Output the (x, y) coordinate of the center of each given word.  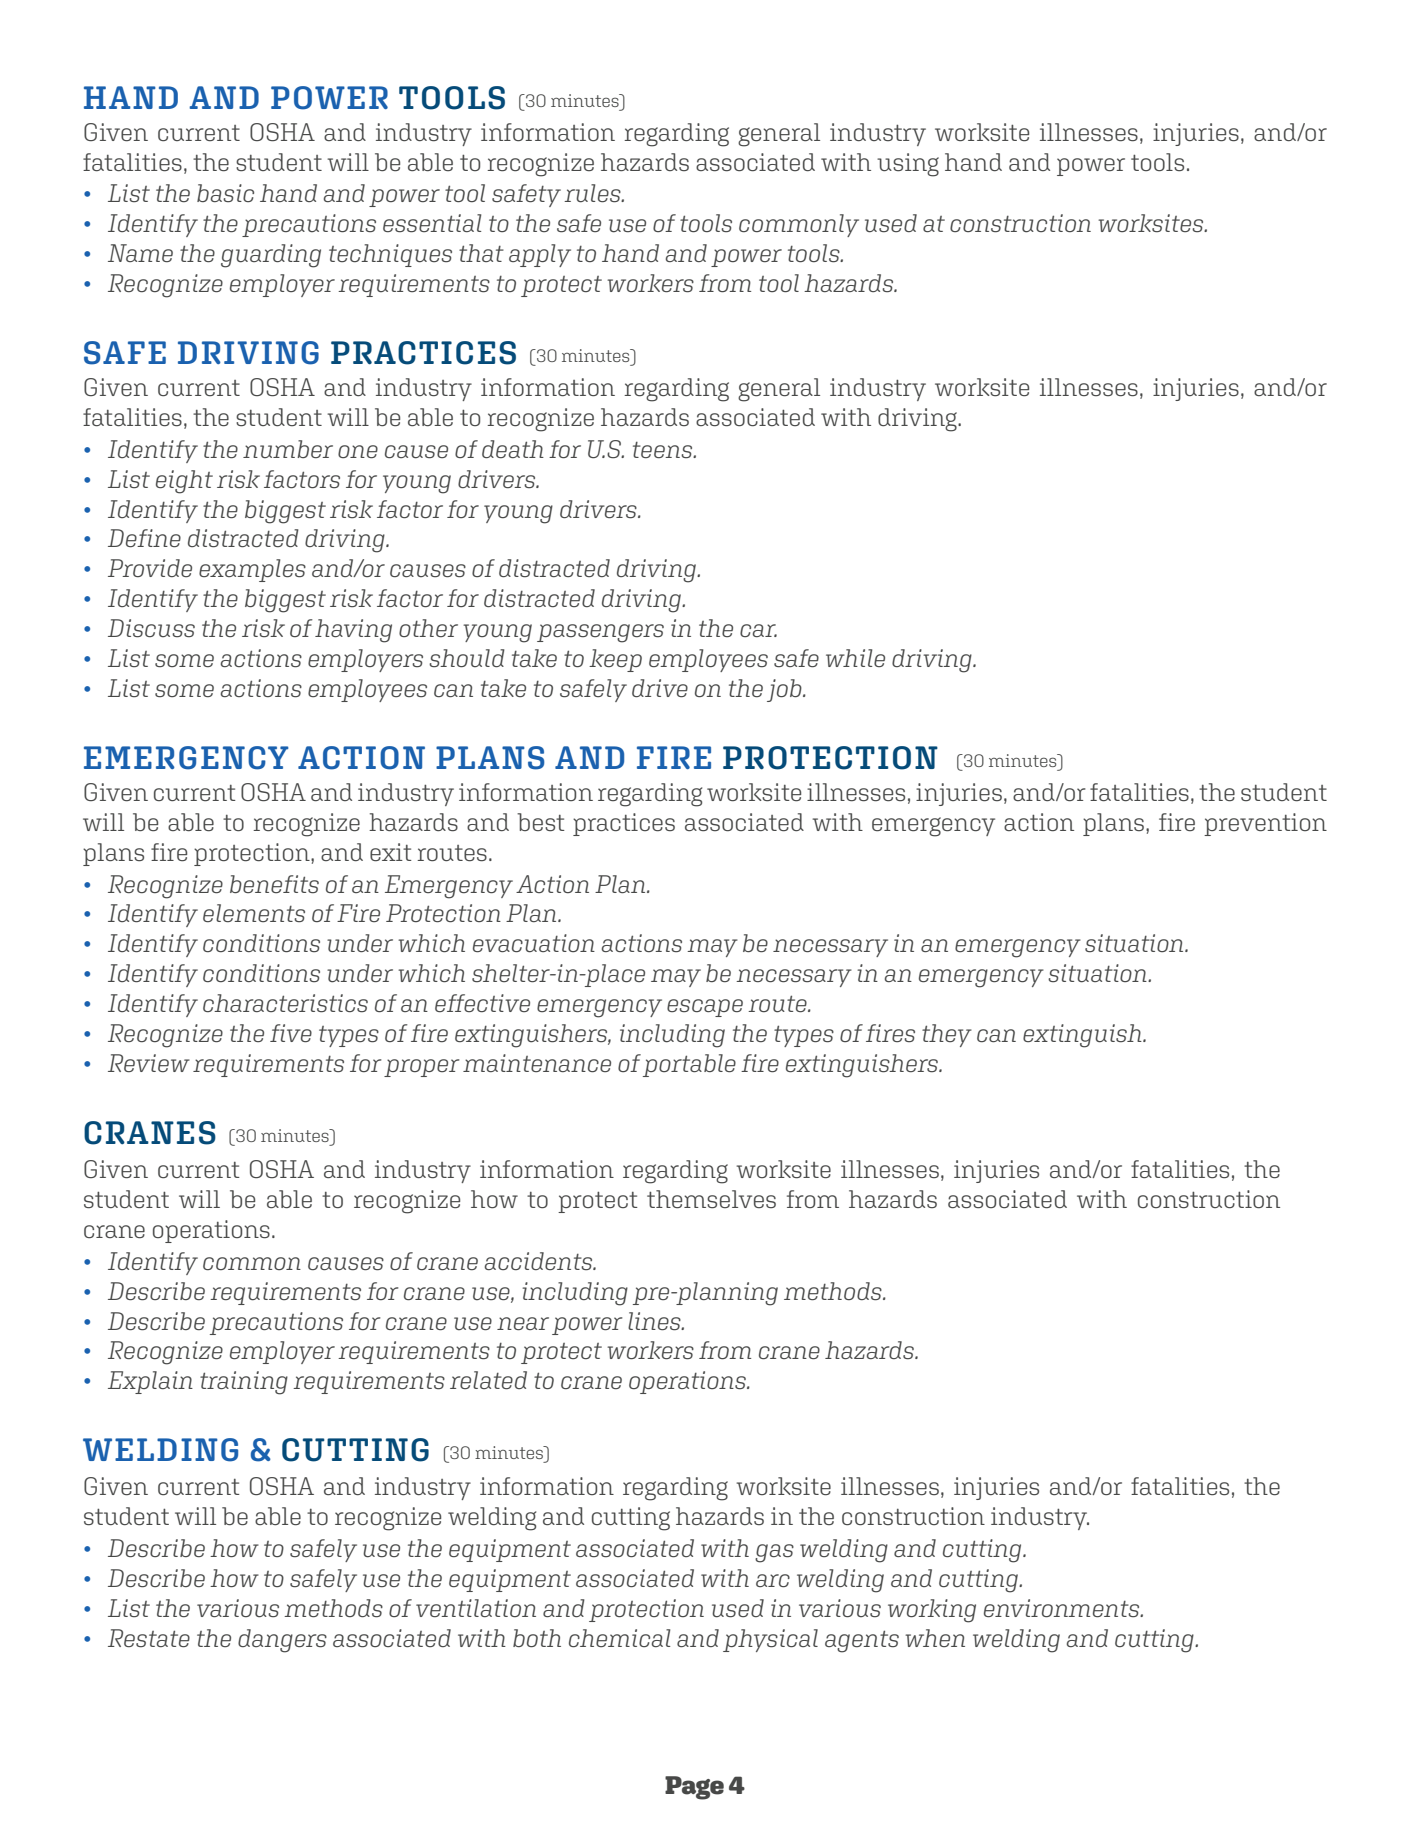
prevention (1265, 824)
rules (593, 193)
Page (694, 1788)
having (353, 631)
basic (225, 193)
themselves (711, 1199)
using (908, 165)
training (244, 1383)
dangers (282, 1641)
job (785, 690)
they (947, 1035)
